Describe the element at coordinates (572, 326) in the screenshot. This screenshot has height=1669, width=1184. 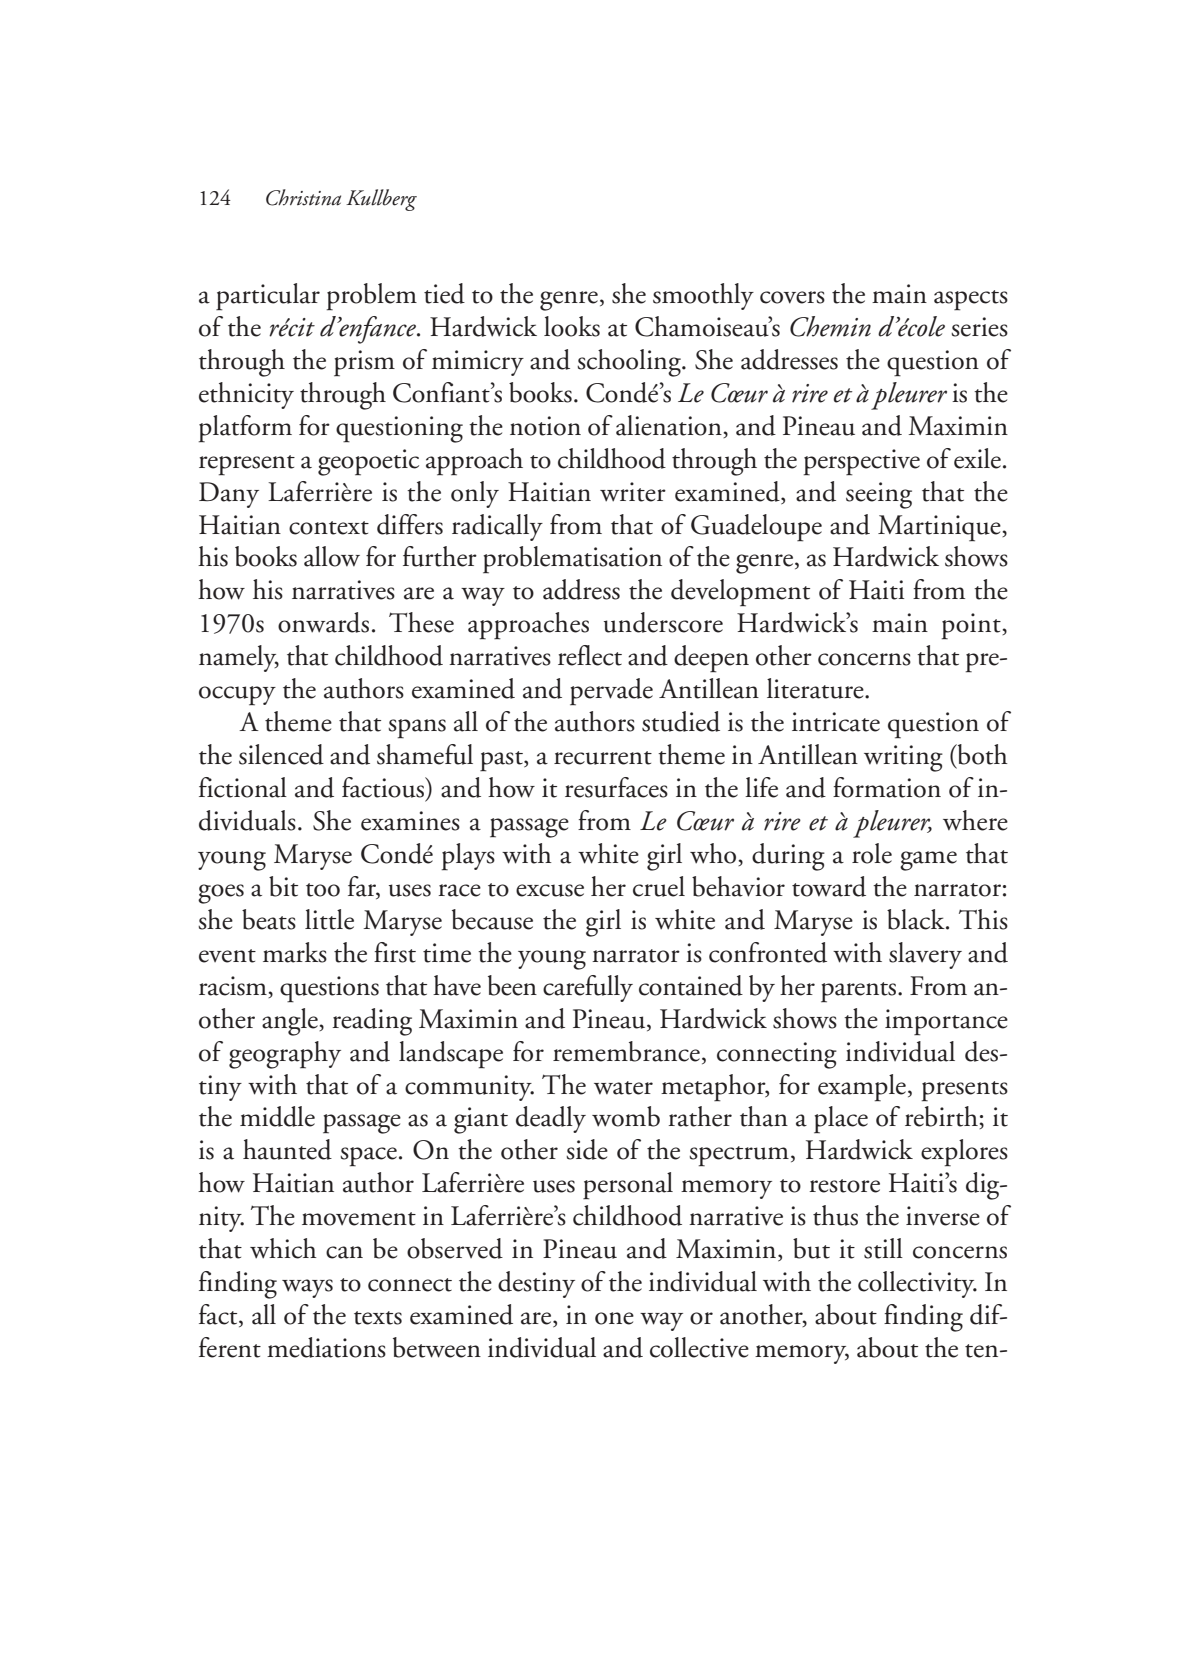
I see `looks` at that location.
